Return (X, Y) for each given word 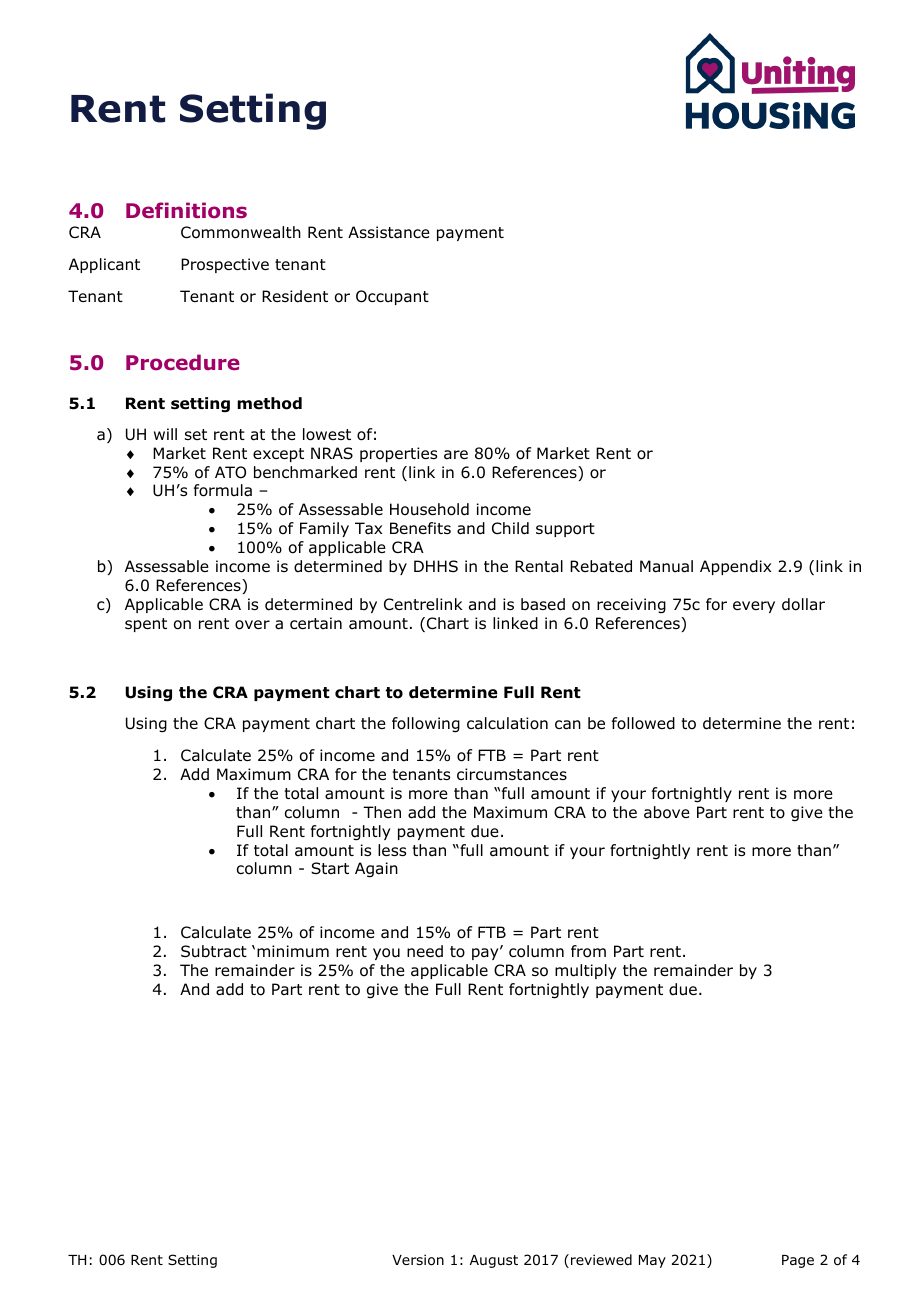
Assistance (389, 232)
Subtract (214, 951)
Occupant (392, 297)
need (425, 951)
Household (429, 509)
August (494, 1261)
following (426, 725)
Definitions (186, 210)
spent (146, 625)
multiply (586, 971)
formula (223, 490)
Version (418, 1260)
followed (643, 723)
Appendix (735, 567)
